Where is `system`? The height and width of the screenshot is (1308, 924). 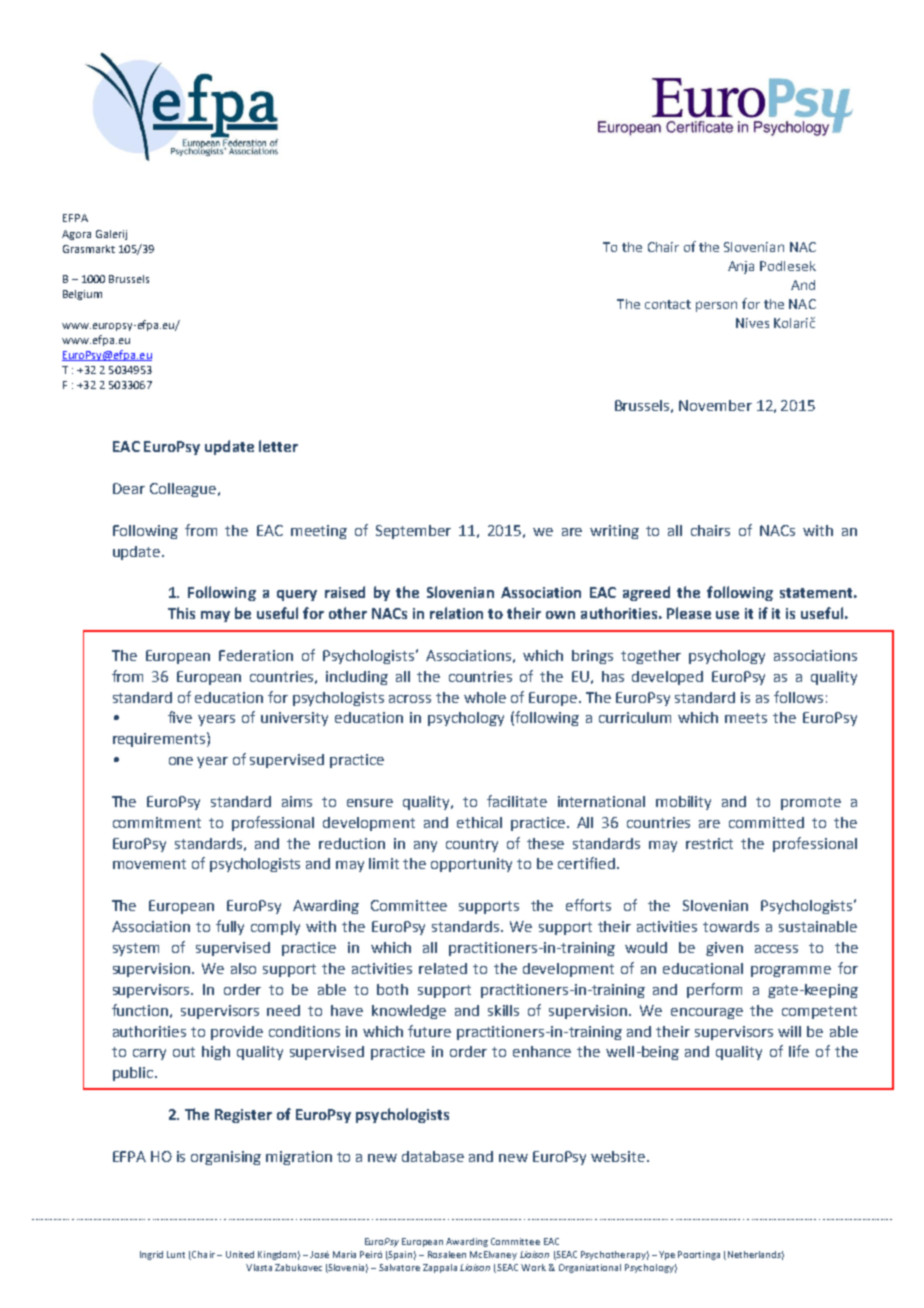
system is located at coordinates (136, 949).
